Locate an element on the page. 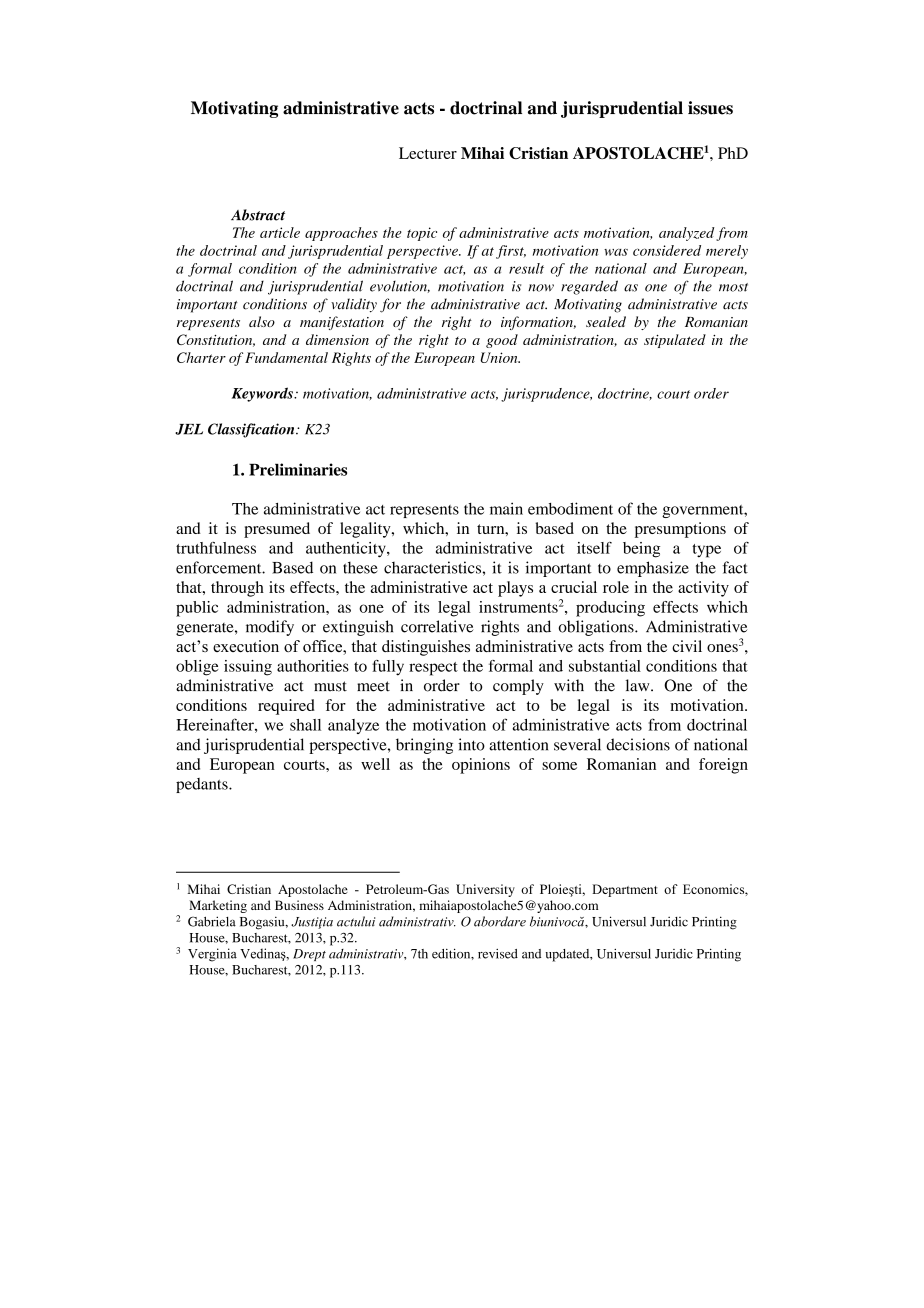  presumed is located at coordinates (277, 530).
